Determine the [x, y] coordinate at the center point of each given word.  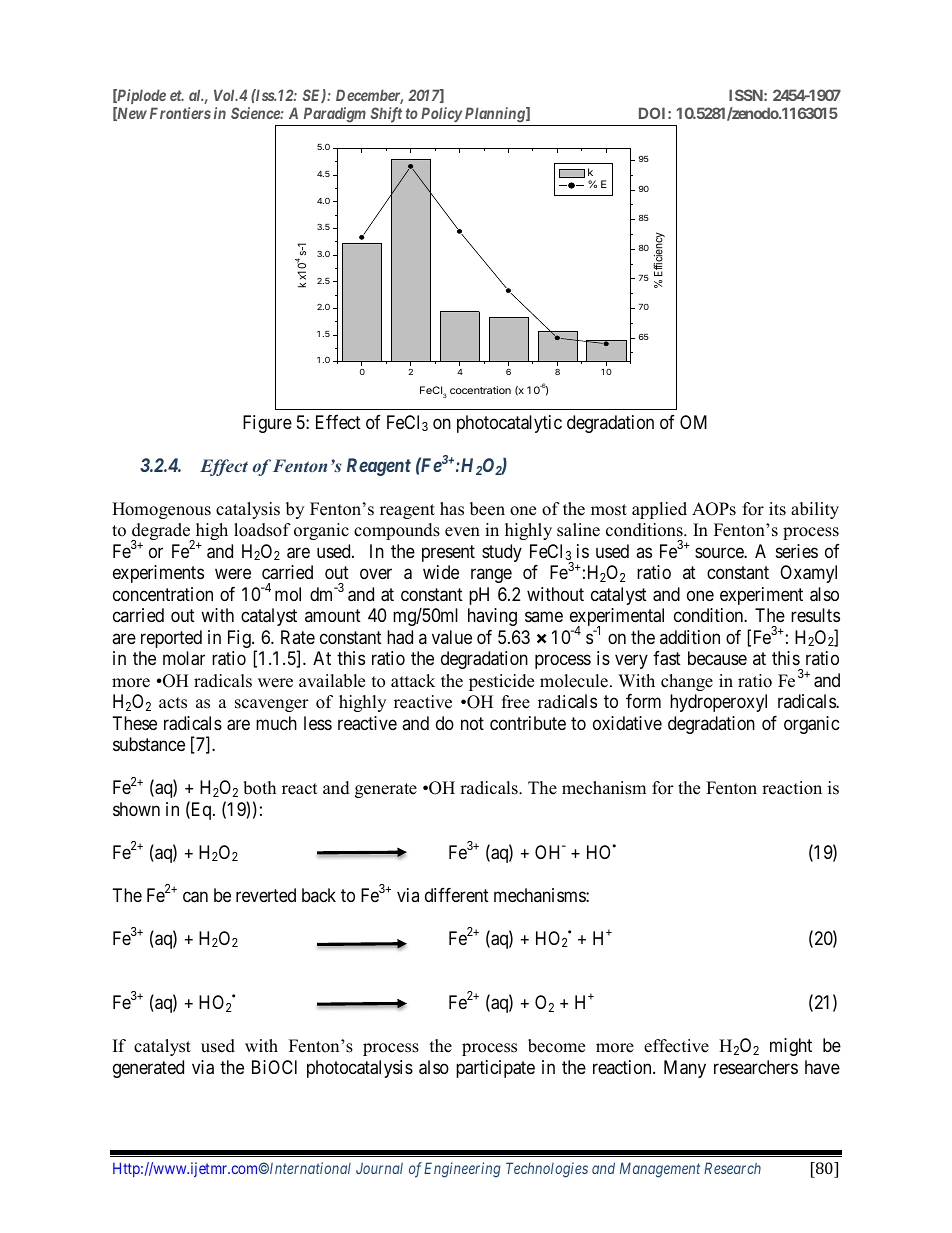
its [777, 509]
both [259, 788]
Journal [379, 1168]
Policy [441, 114]
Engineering [462, 1170]
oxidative [627, 723]
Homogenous [161, 510]
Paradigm [335, 115]
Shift [386, 115]
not [472, 723]
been [487, 509]
